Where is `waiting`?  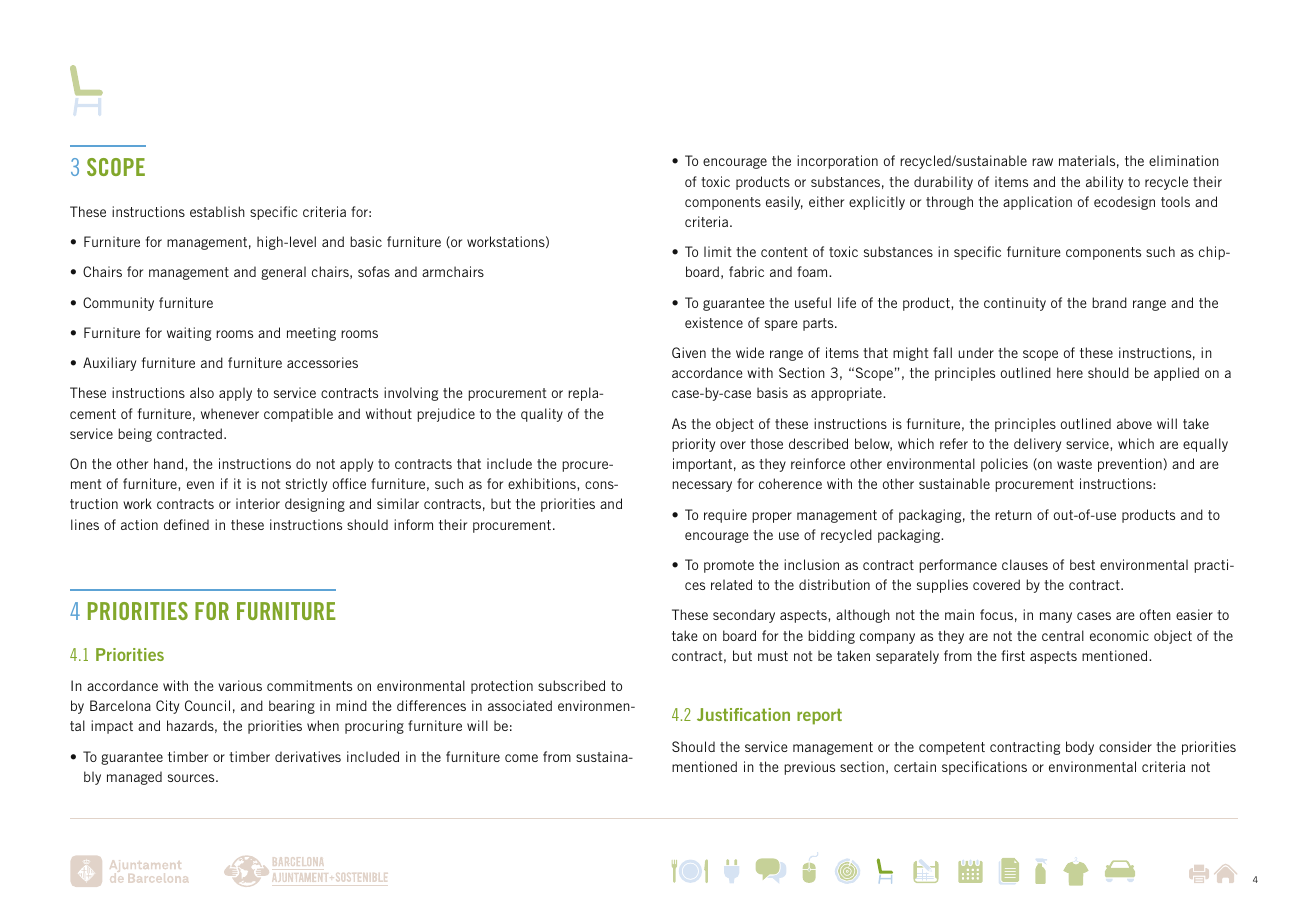 waiting is located at coordinates (189, 334).
